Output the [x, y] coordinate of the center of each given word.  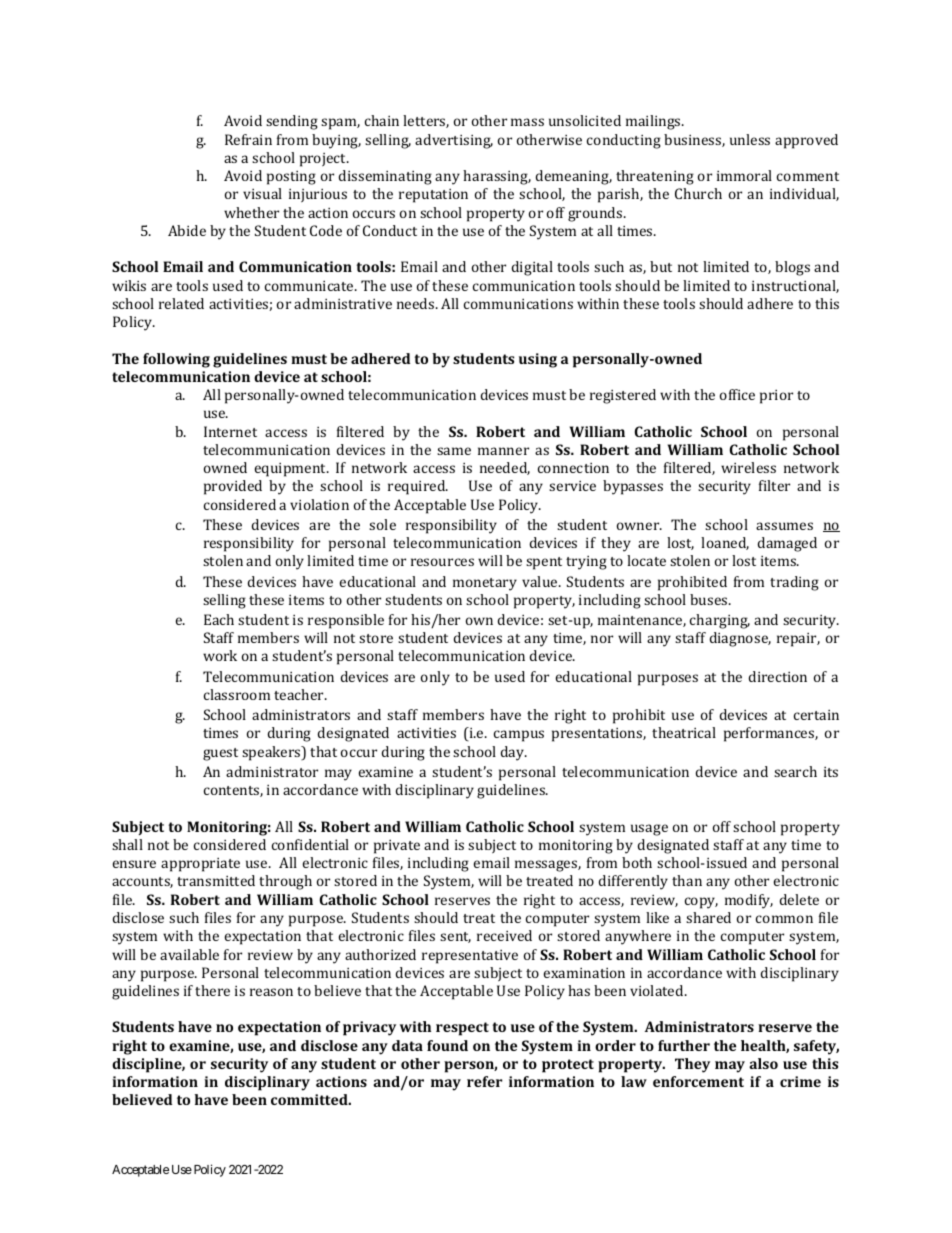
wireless [748, 467]
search [795, 771]
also [763, 1063]
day [514, 753]
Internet [230, 431]
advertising [454, 141]
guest [220, 754]
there [212, 990]
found [447, 1045]
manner [503, 451]
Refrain [248, 139]
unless [750, 139]
